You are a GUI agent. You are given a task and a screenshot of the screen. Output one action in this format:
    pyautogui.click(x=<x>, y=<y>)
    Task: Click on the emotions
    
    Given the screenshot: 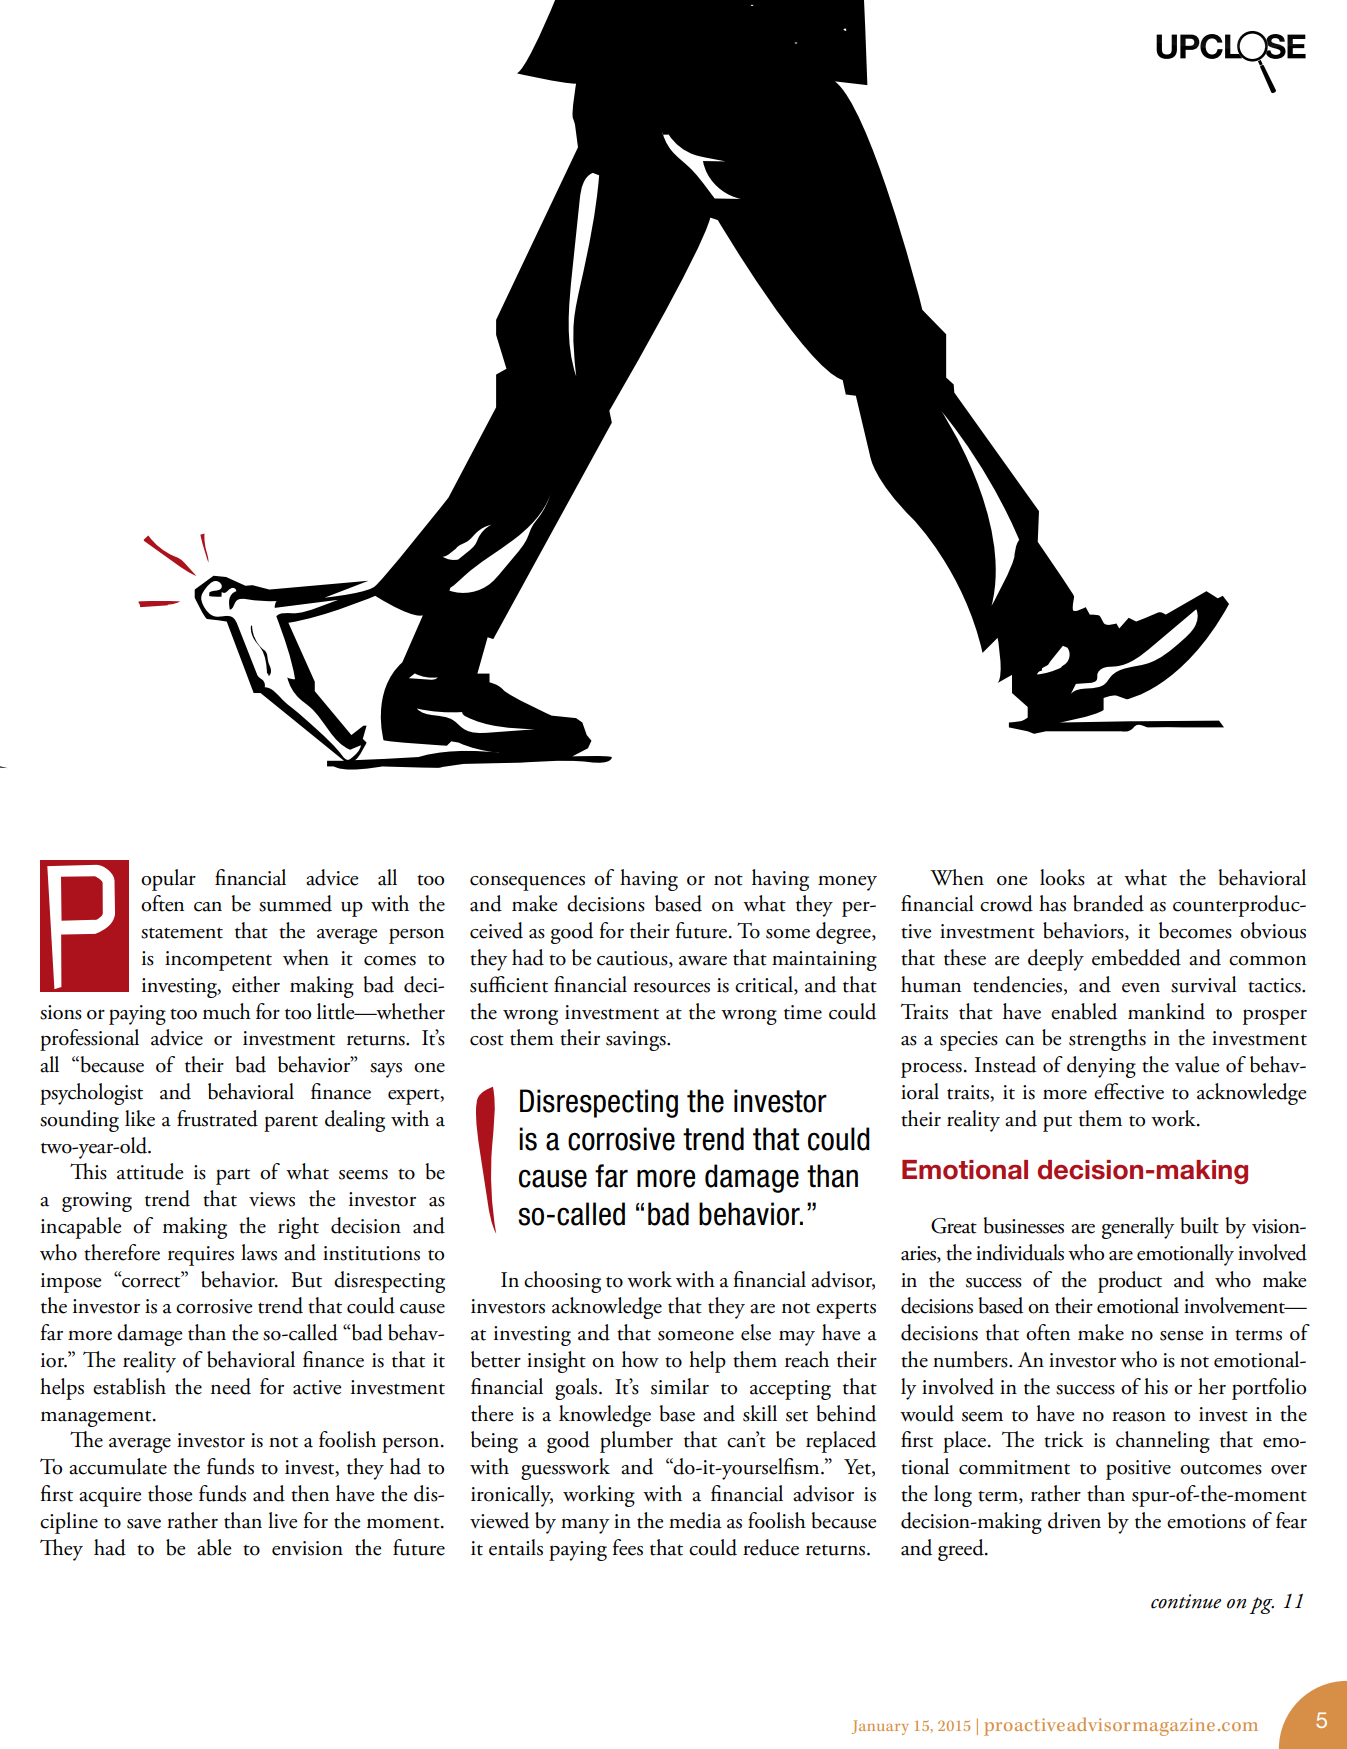 What is the action you would take?
    pyautogui.click(x=1206, y=1521)
